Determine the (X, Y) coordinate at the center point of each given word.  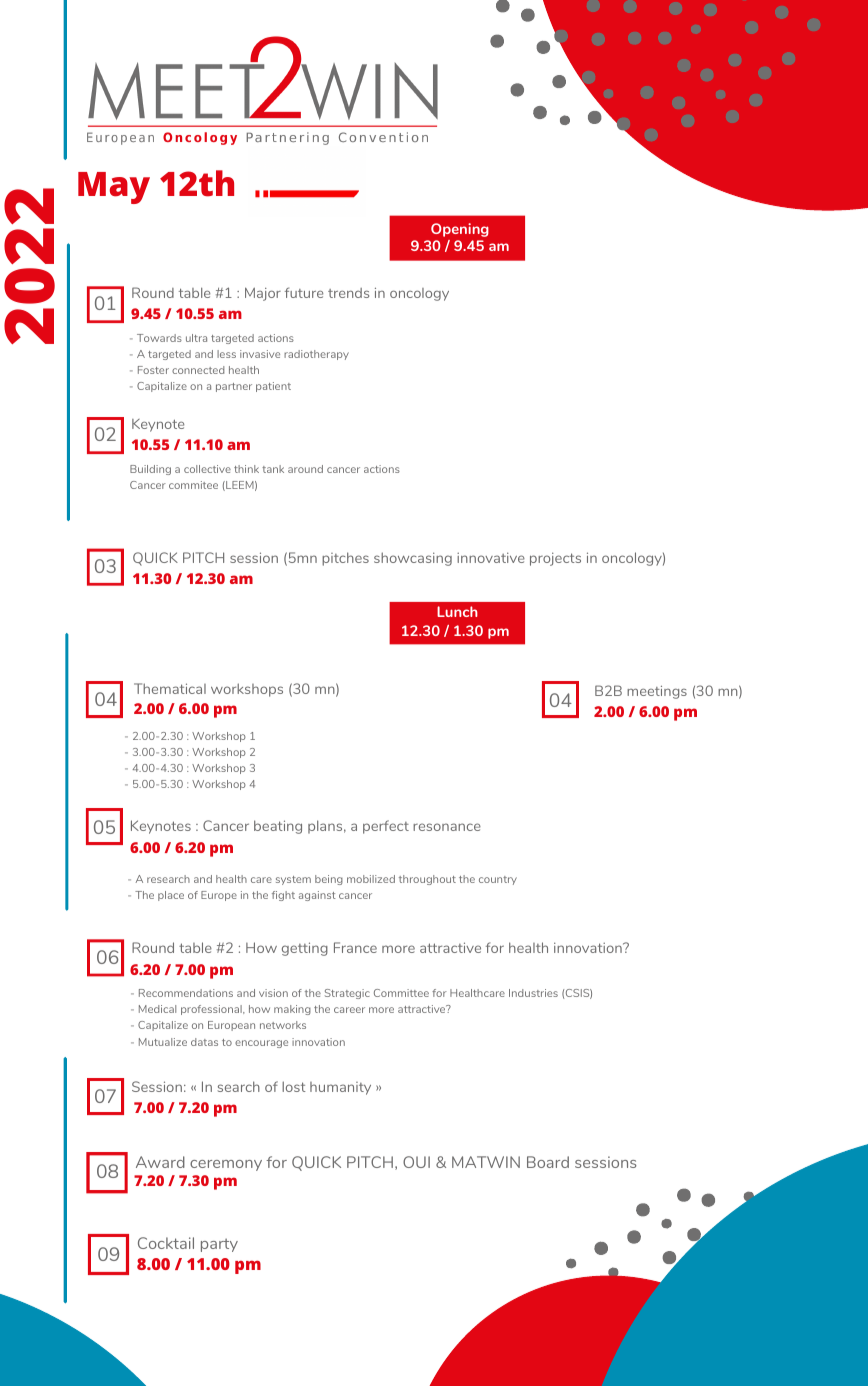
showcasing (413, 559)
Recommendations (186, 993)
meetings (657, 692)
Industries (533, 993)
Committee (401, 993)
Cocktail (166, 1243)
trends (348, 293)
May (114, 188)
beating (278, 827)
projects (555, 559)
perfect (386, 827)
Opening (460, 230)
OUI (416, 1162)
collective (207, 469)
